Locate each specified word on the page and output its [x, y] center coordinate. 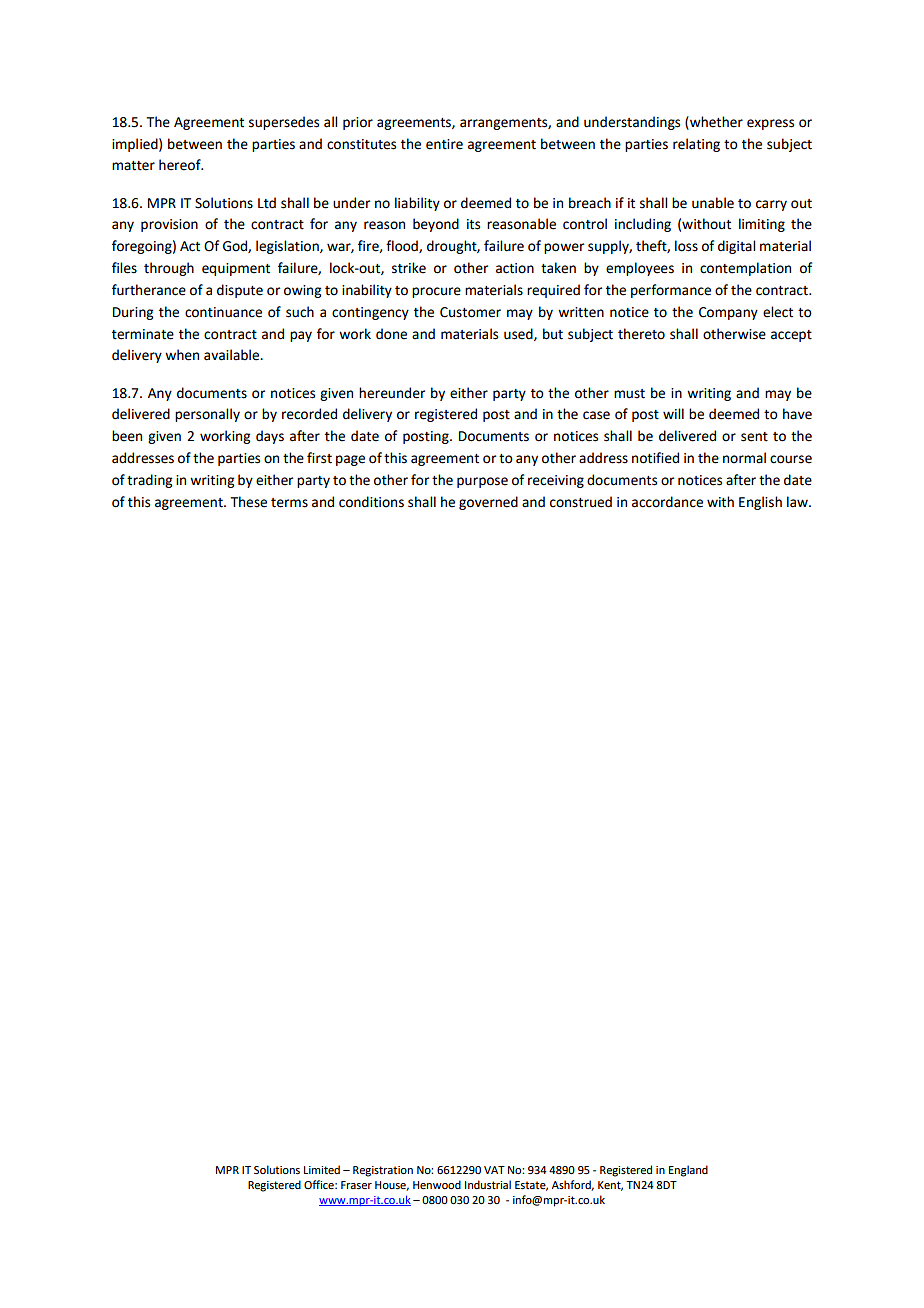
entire [444, 144]
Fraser [356, 1185]
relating [696, 145]
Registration [383, 1171]
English [760, 503]
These [249, 502]
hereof [181, 165]
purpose [482, 482]
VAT [494, 1170]
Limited [322, 1169]
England [688, 1171]
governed [488, 503]
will [673, 413]
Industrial [488, 1184]
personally [207, 415]
